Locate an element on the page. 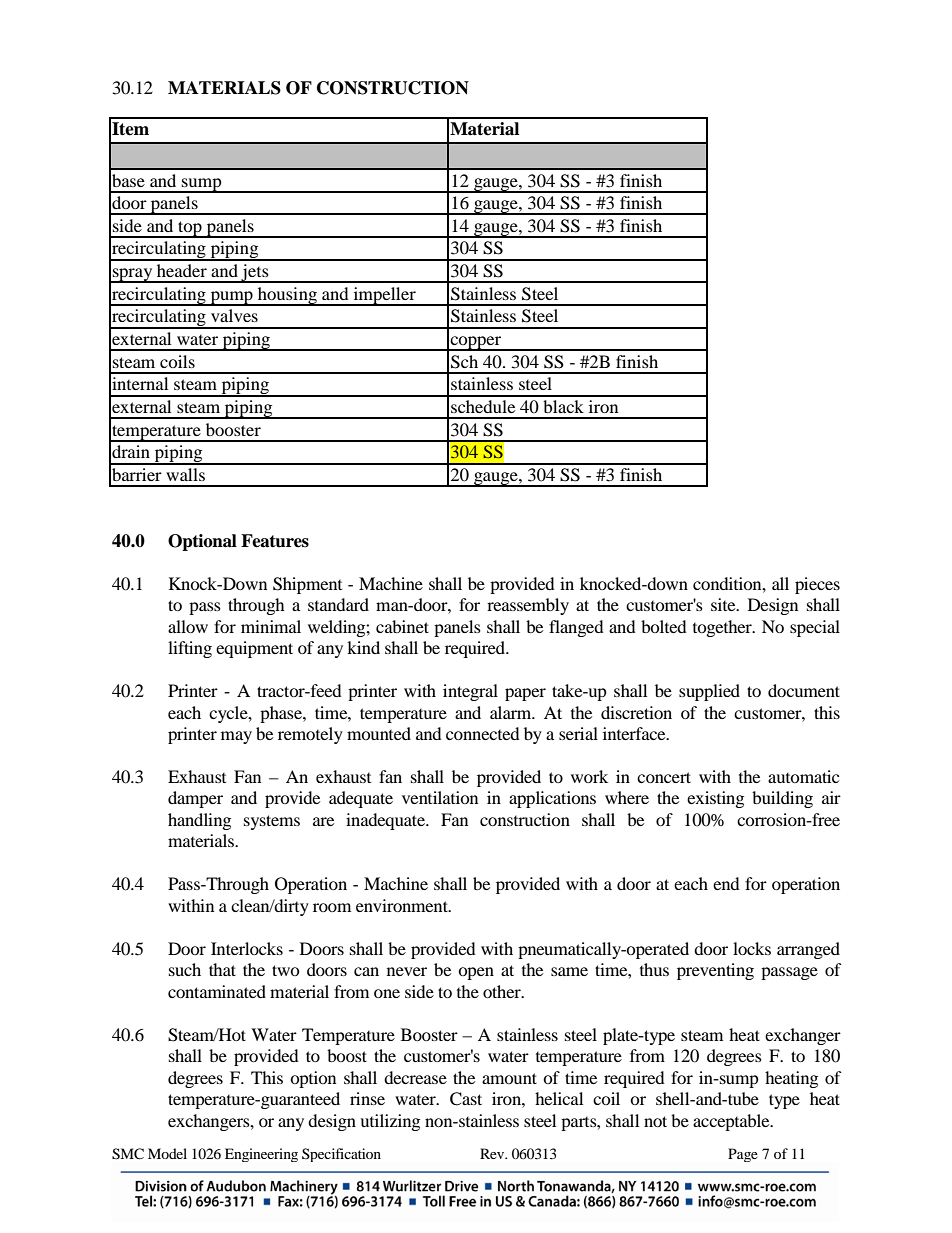  reassembly is located at coordinates (528, 606).
